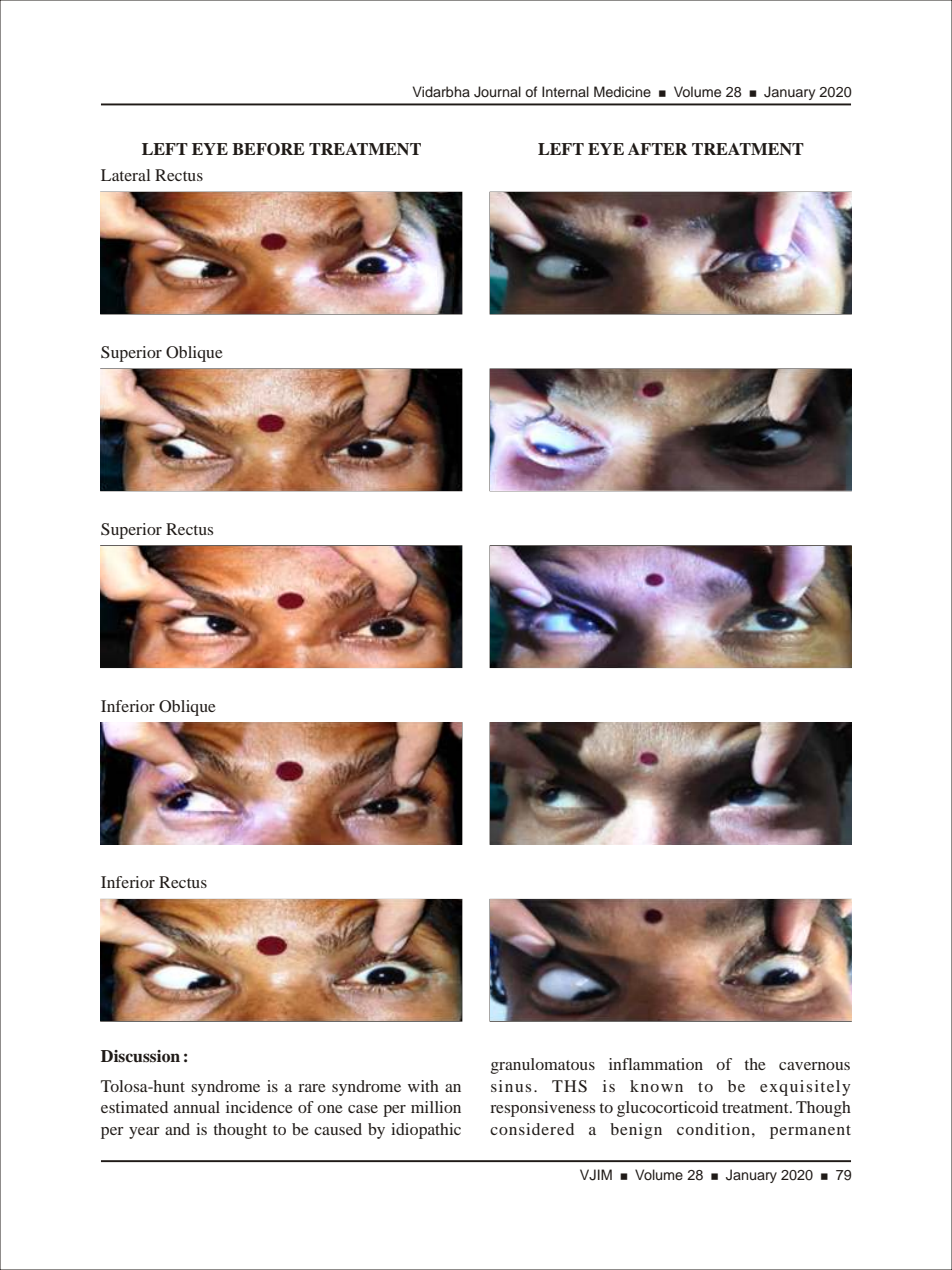 Image resolution: width=952 pixels, height=1270 pixels. Describe the element at coordinates (197, 1107) in the image. I see `annual` at that location.
